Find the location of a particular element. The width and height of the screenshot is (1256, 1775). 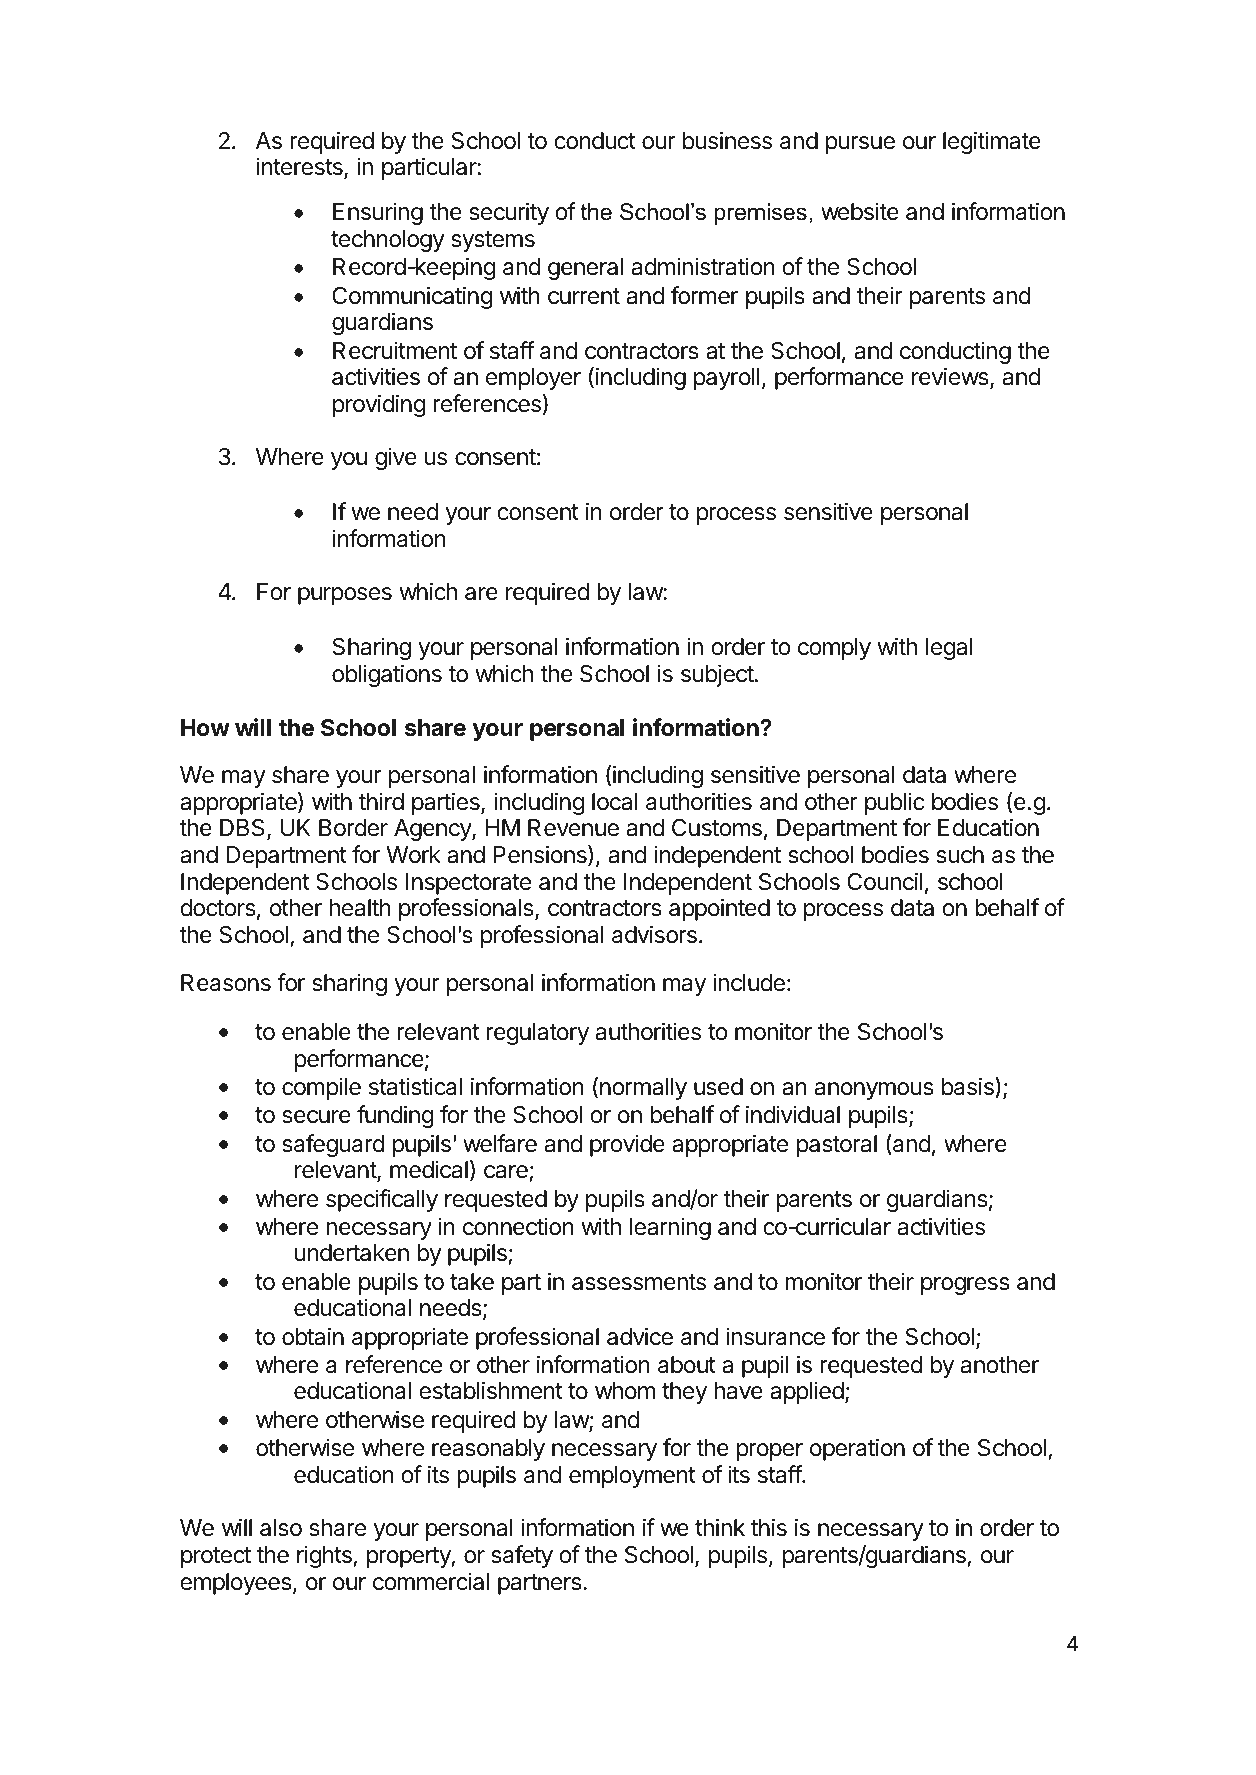

general is located at coordinates (585, 269).
